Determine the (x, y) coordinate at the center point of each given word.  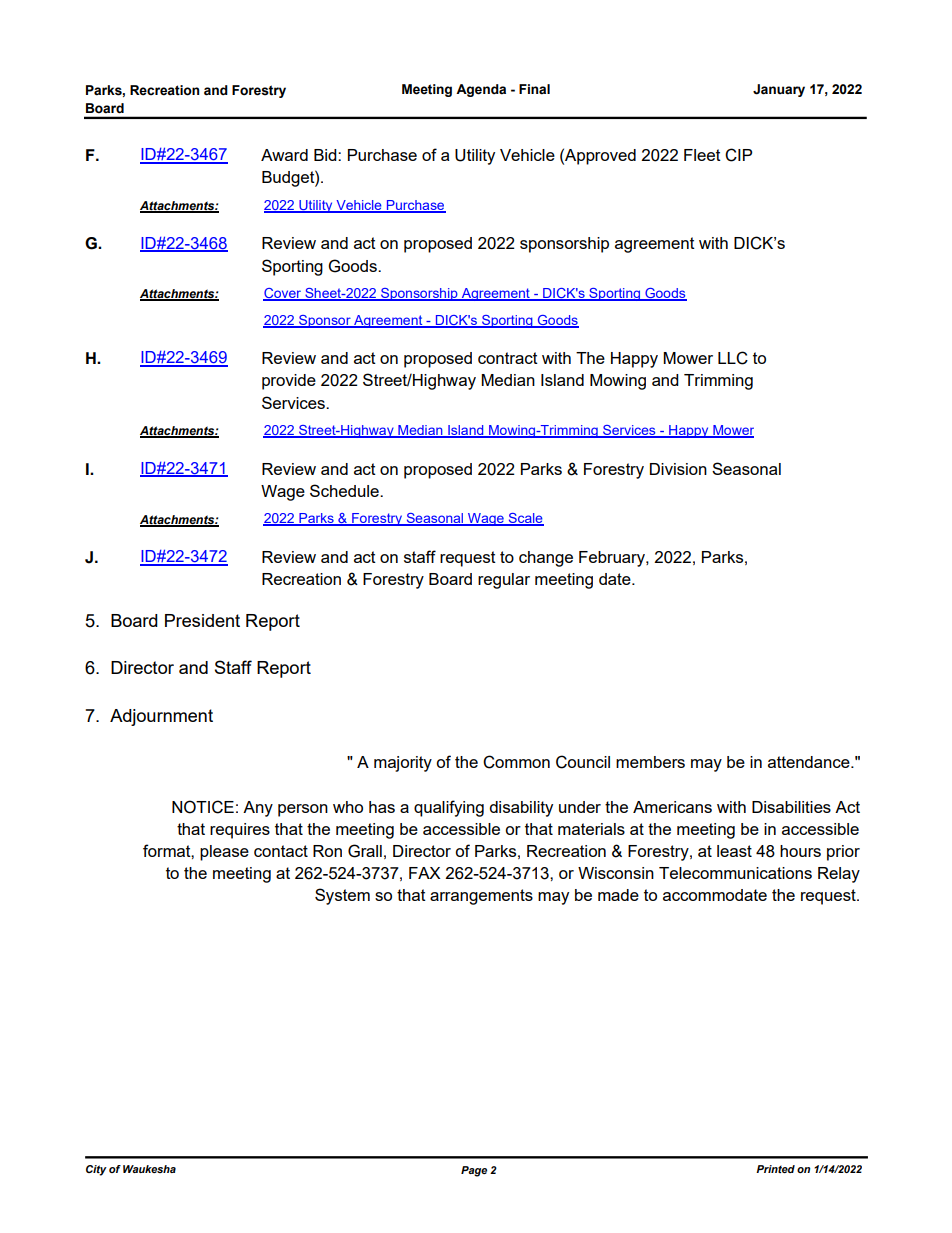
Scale (525, 519)
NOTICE (203, 807)
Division (678, 469)
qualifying (449, 808)
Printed (775, 1169)
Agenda (481, 90)
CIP (738, 155)
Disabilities (791, 807)
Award (284, 155)
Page (474, 1171)
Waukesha (149, 1169)
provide (289, 382)
